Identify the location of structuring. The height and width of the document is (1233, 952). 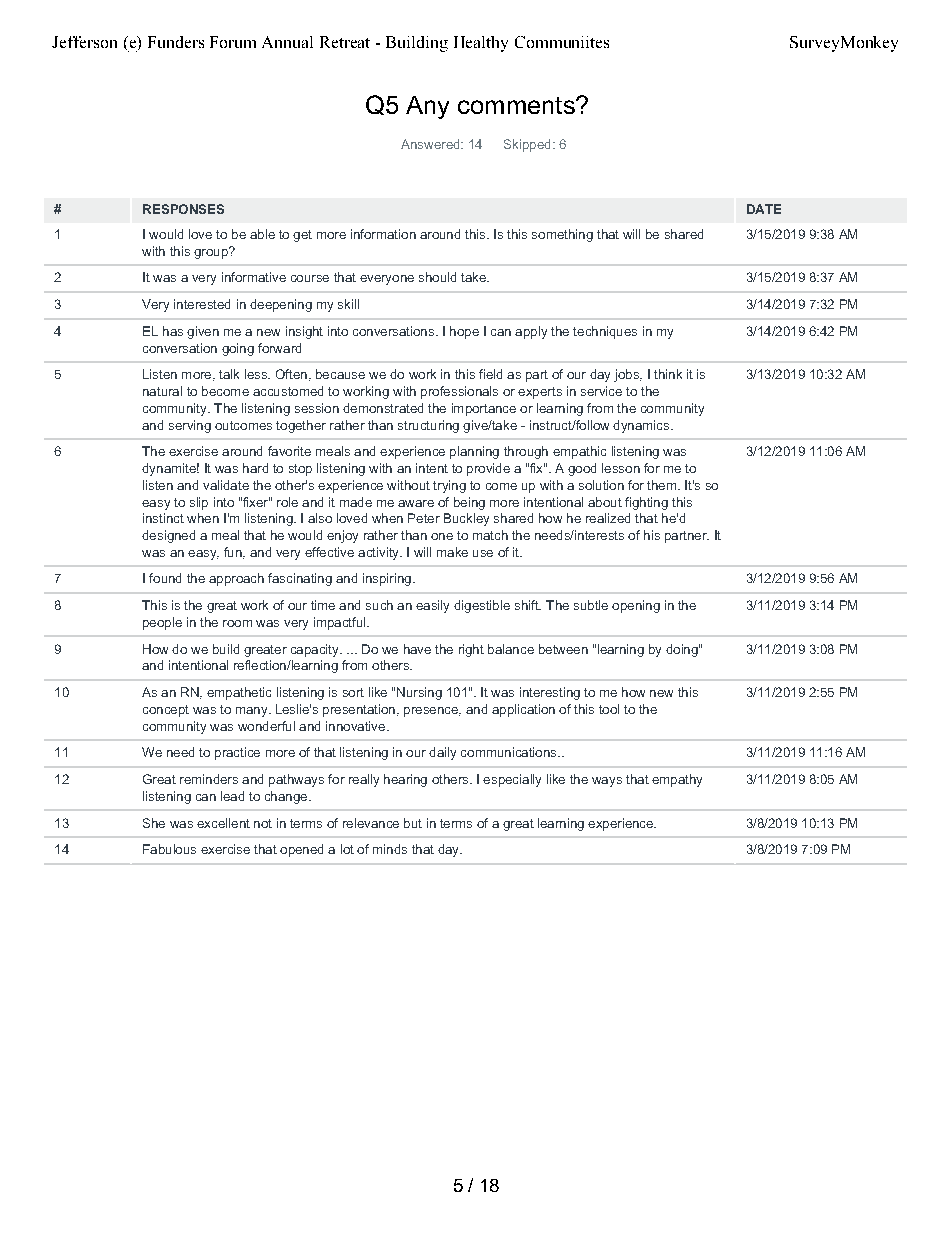
(428, 426).
